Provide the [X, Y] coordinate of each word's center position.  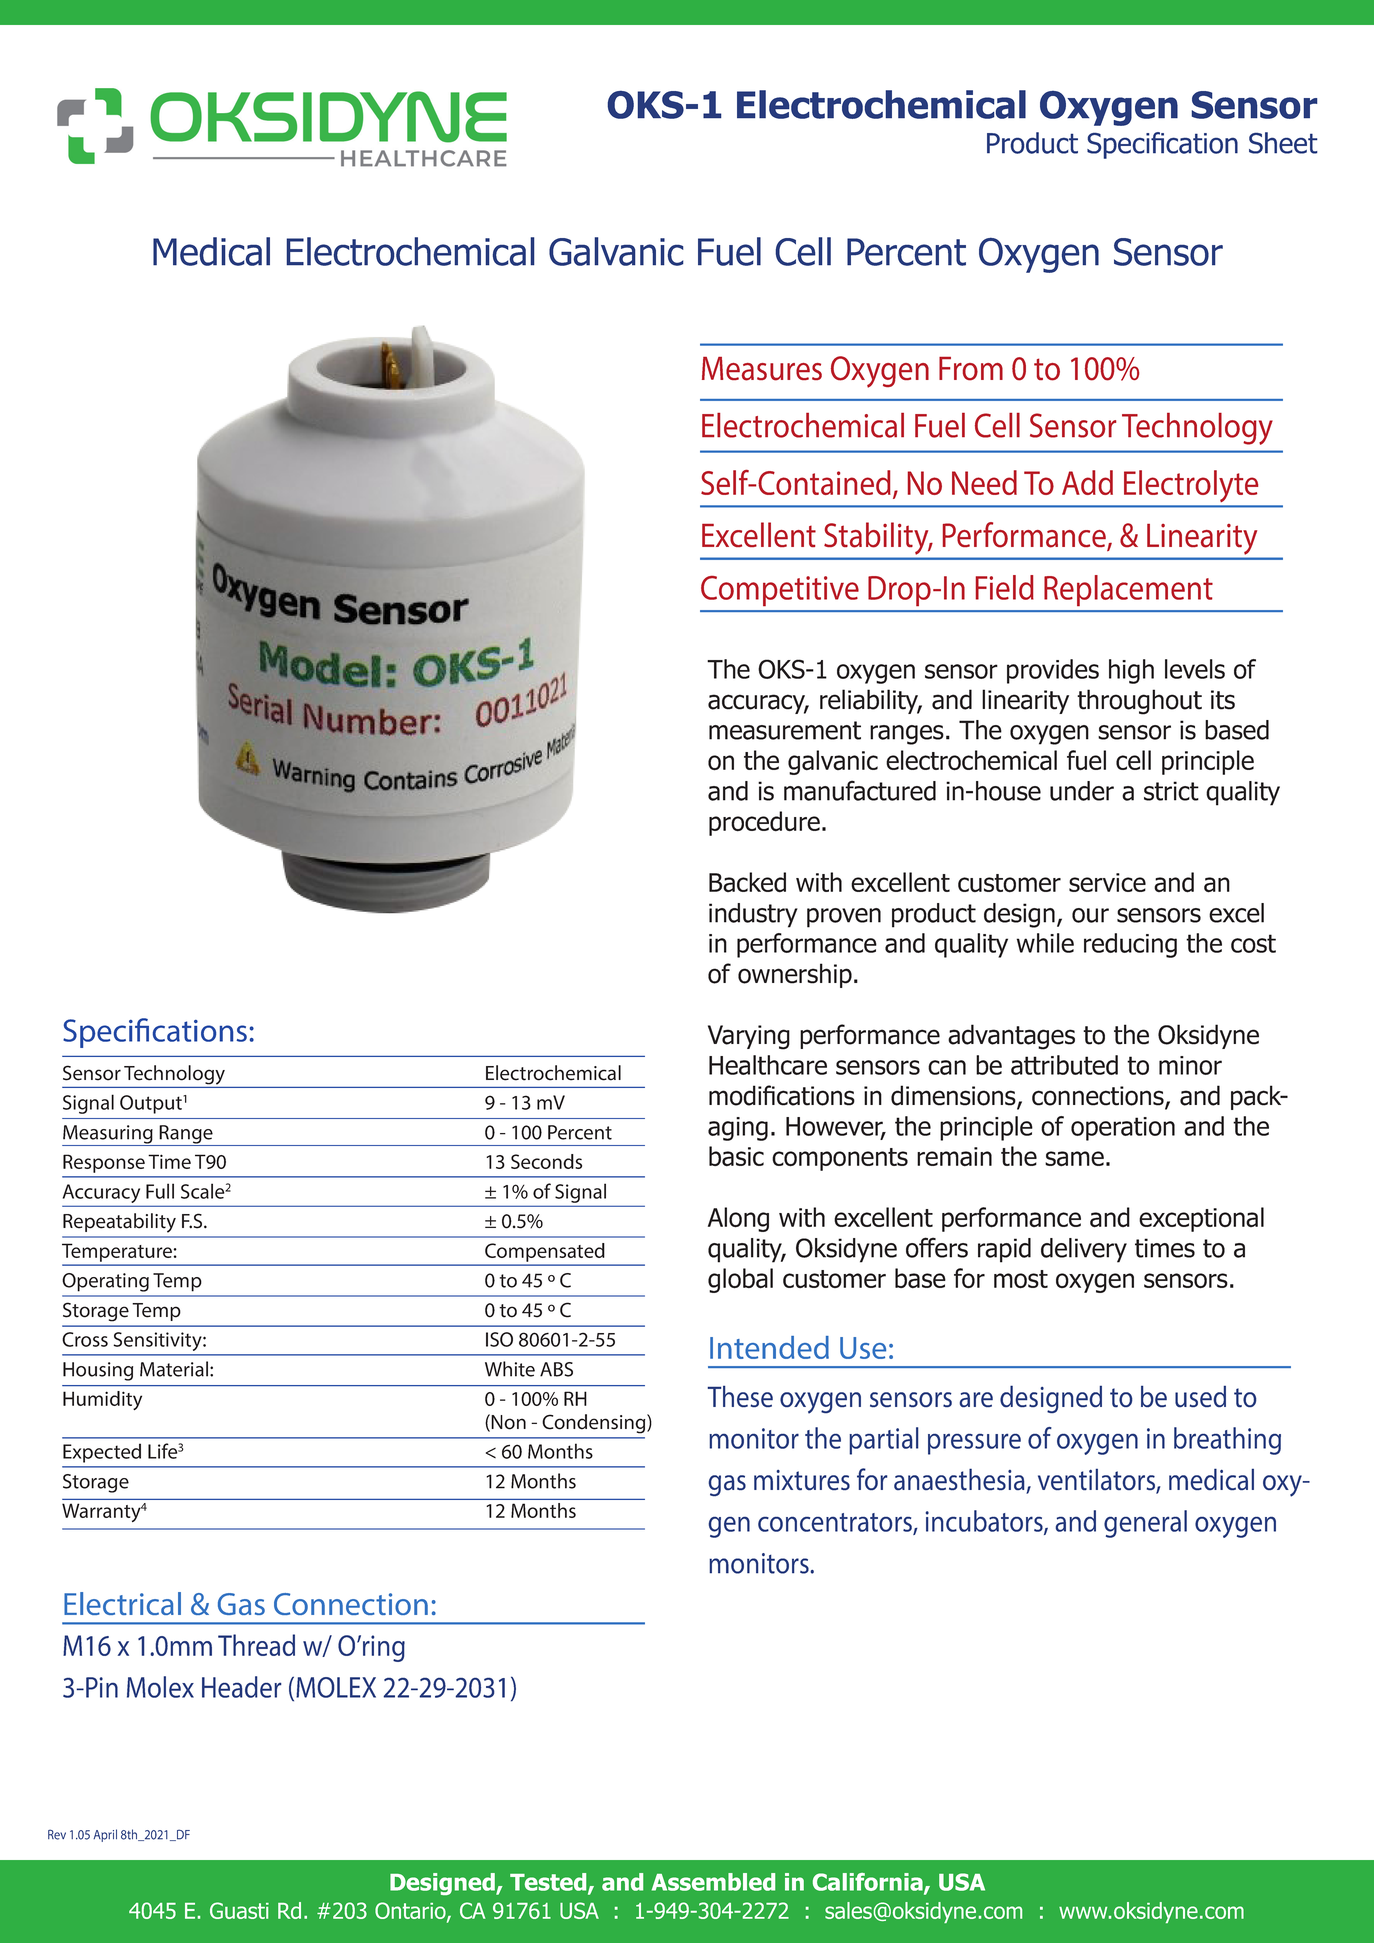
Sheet [1283, 143]
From [971, 369]
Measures [762, 369]
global [740, 1280]
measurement [785, 730]
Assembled [713, 1882]
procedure [764, 823]
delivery [1084, 1250]
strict [1171, 791]
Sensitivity [159, 1341]
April [105, 1835]
